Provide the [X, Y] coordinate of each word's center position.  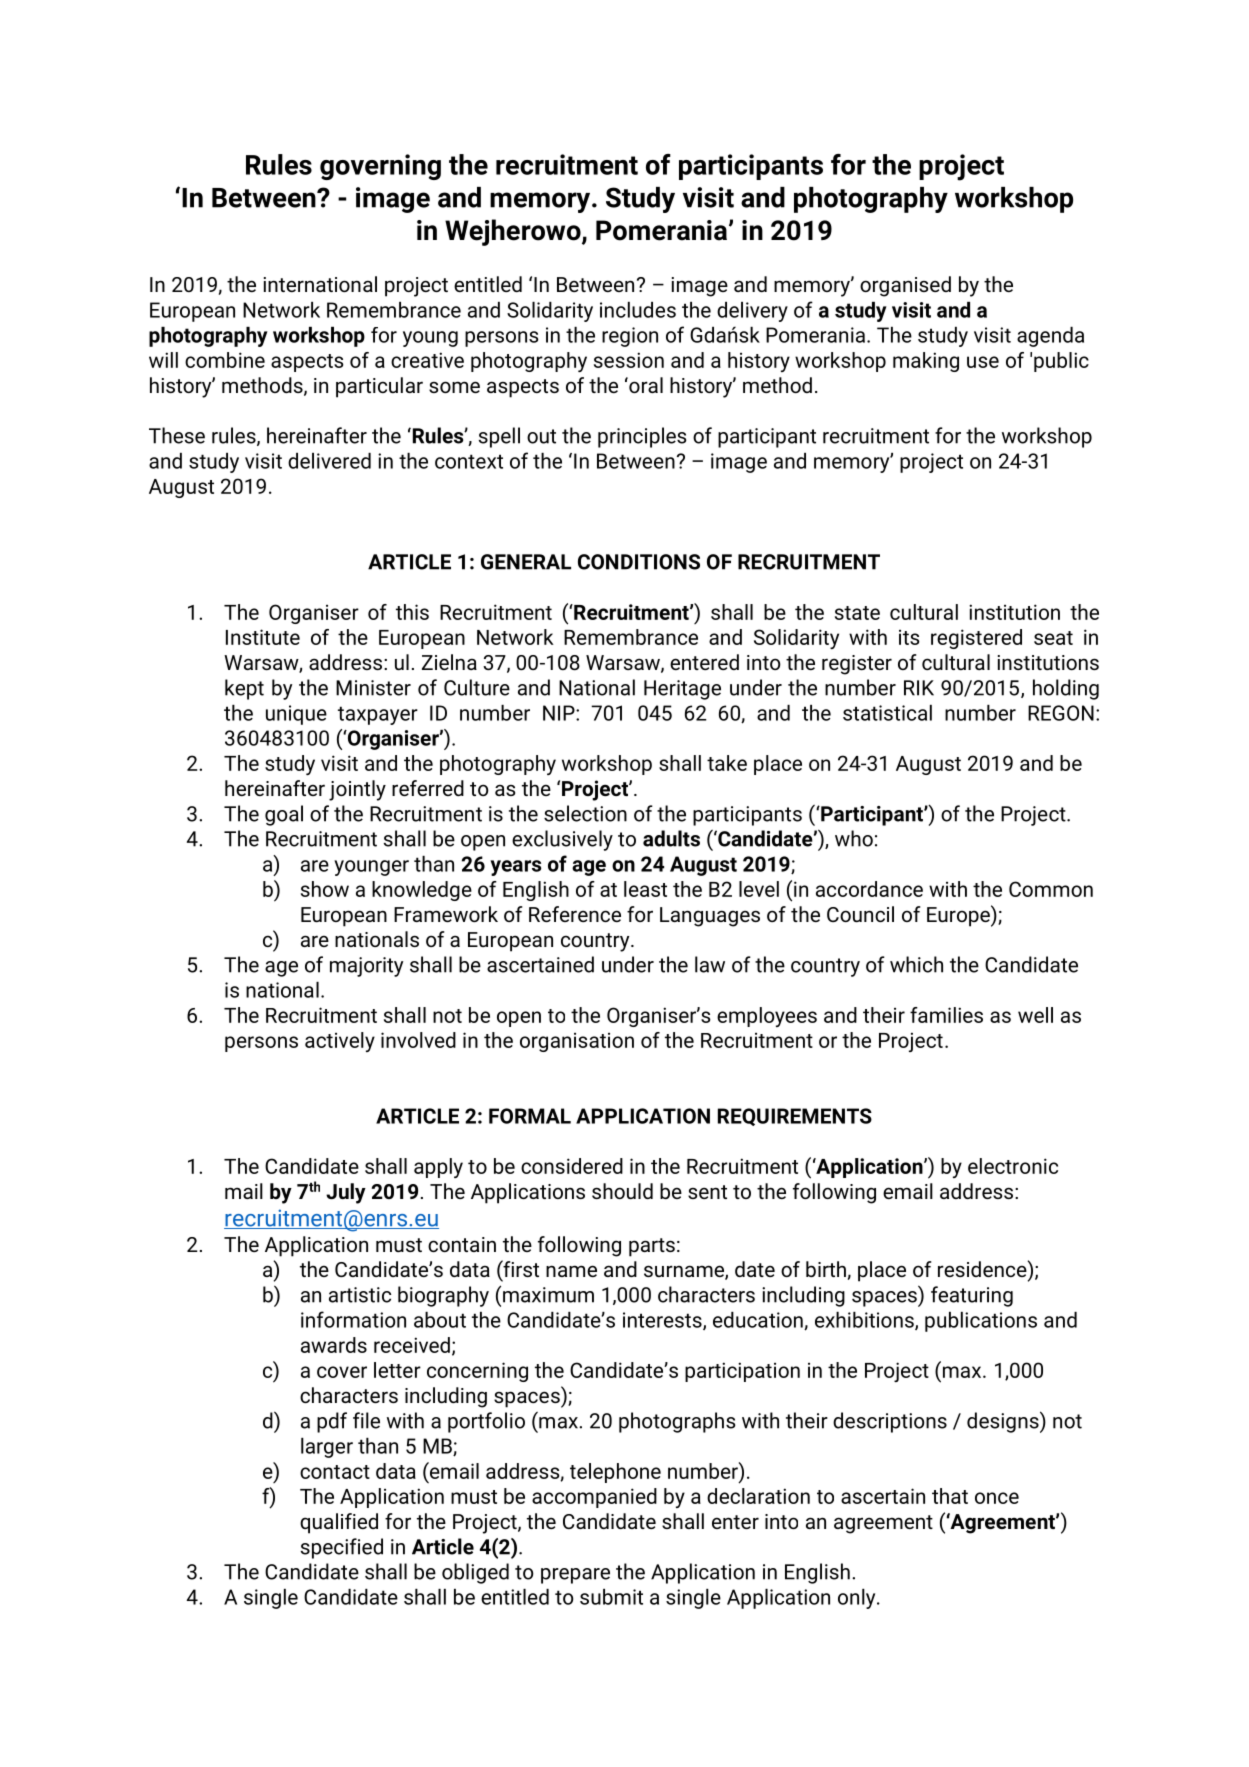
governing [380, 167]
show [325, 889]
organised [905, 286]
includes [638, 310]
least [645, 889]
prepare [575, 1576]
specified [342, 1548]
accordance [869, 889]
